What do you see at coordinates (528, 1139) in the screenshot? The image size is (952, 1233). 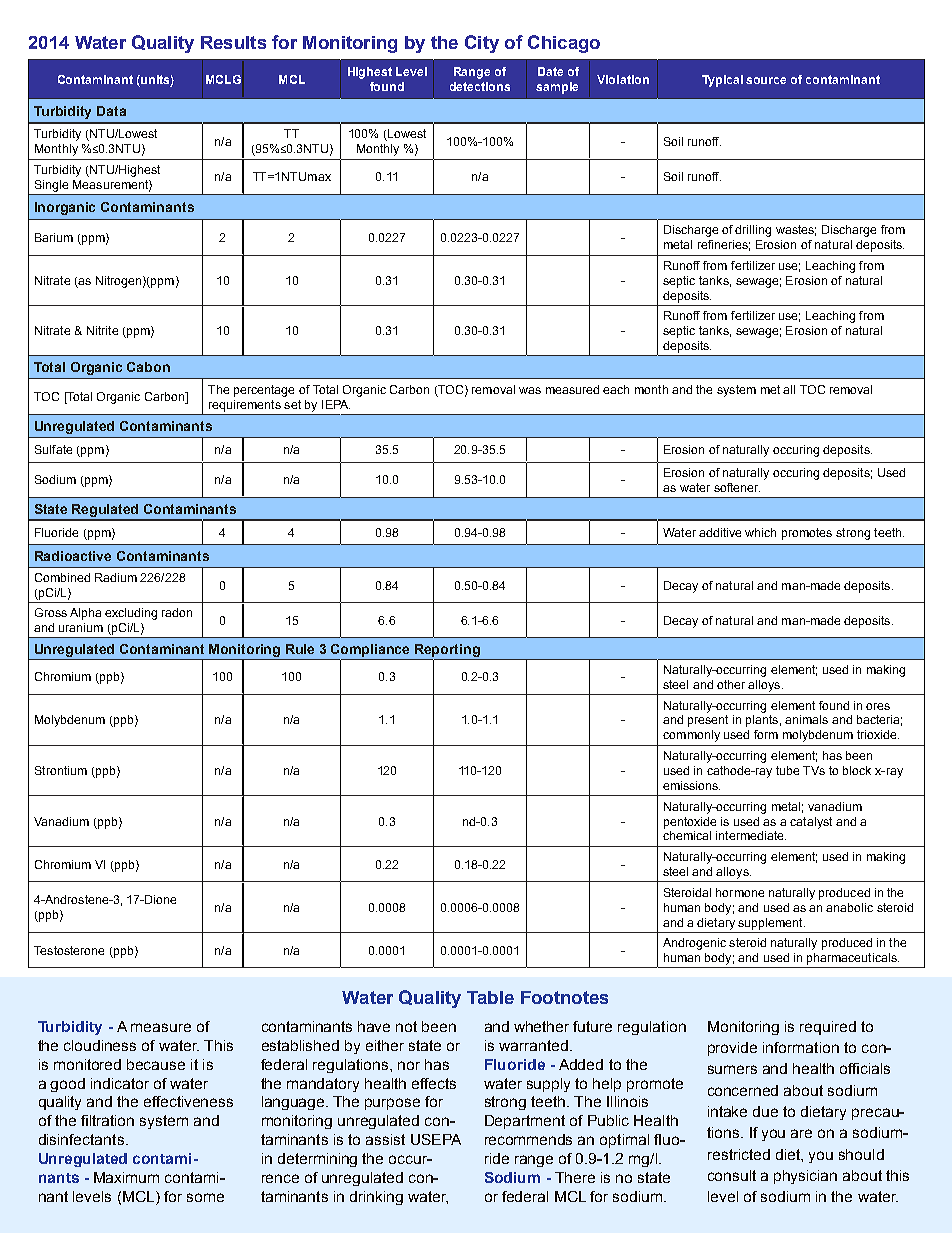 I see `recommends` at bounding box center [528, 1139].
